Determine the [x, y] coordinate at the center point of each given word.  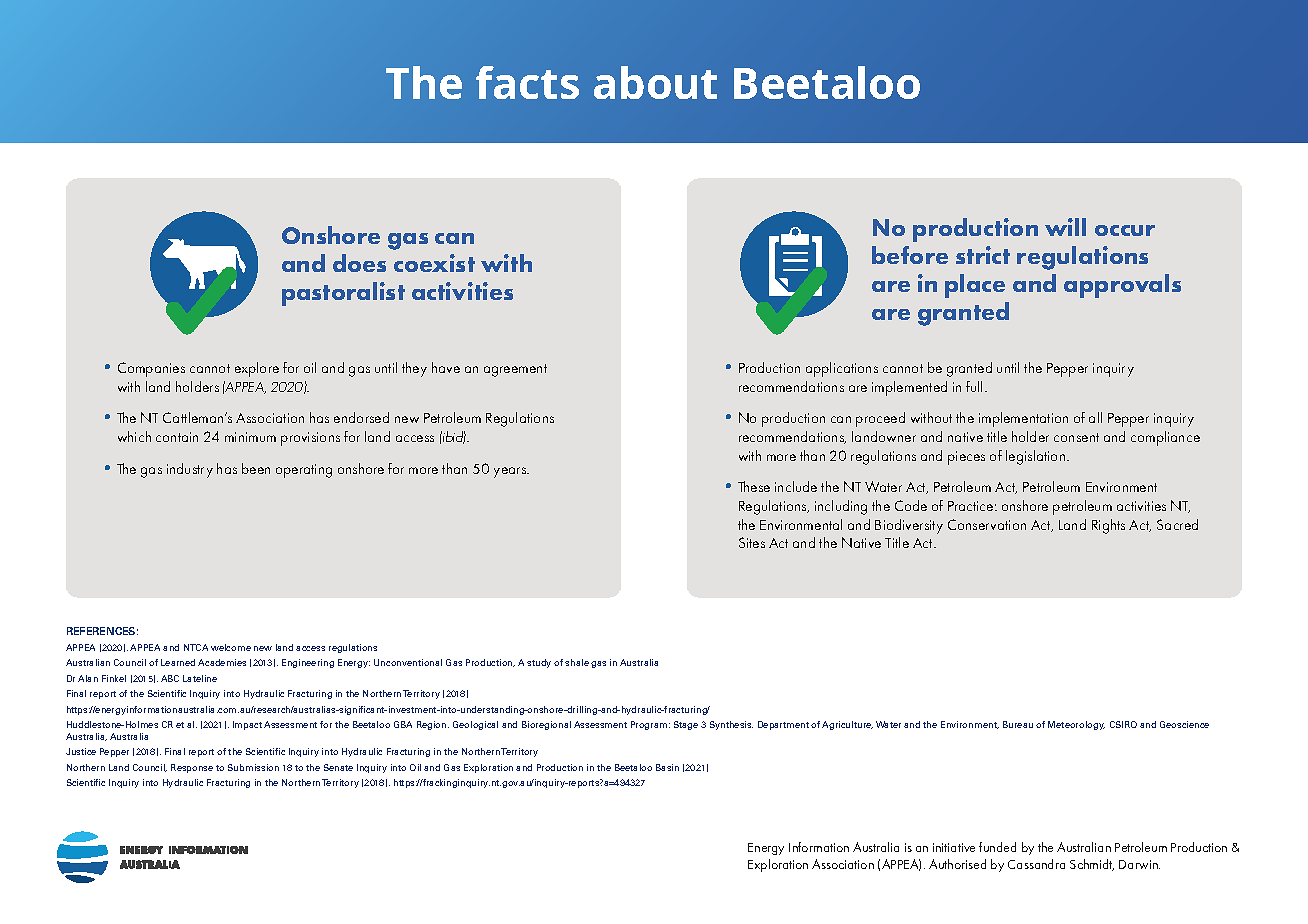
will [1065, 227]
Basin [667, 767]
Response [192, 768]
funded [997, 847]
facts [527, 82]
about [655, 82]
